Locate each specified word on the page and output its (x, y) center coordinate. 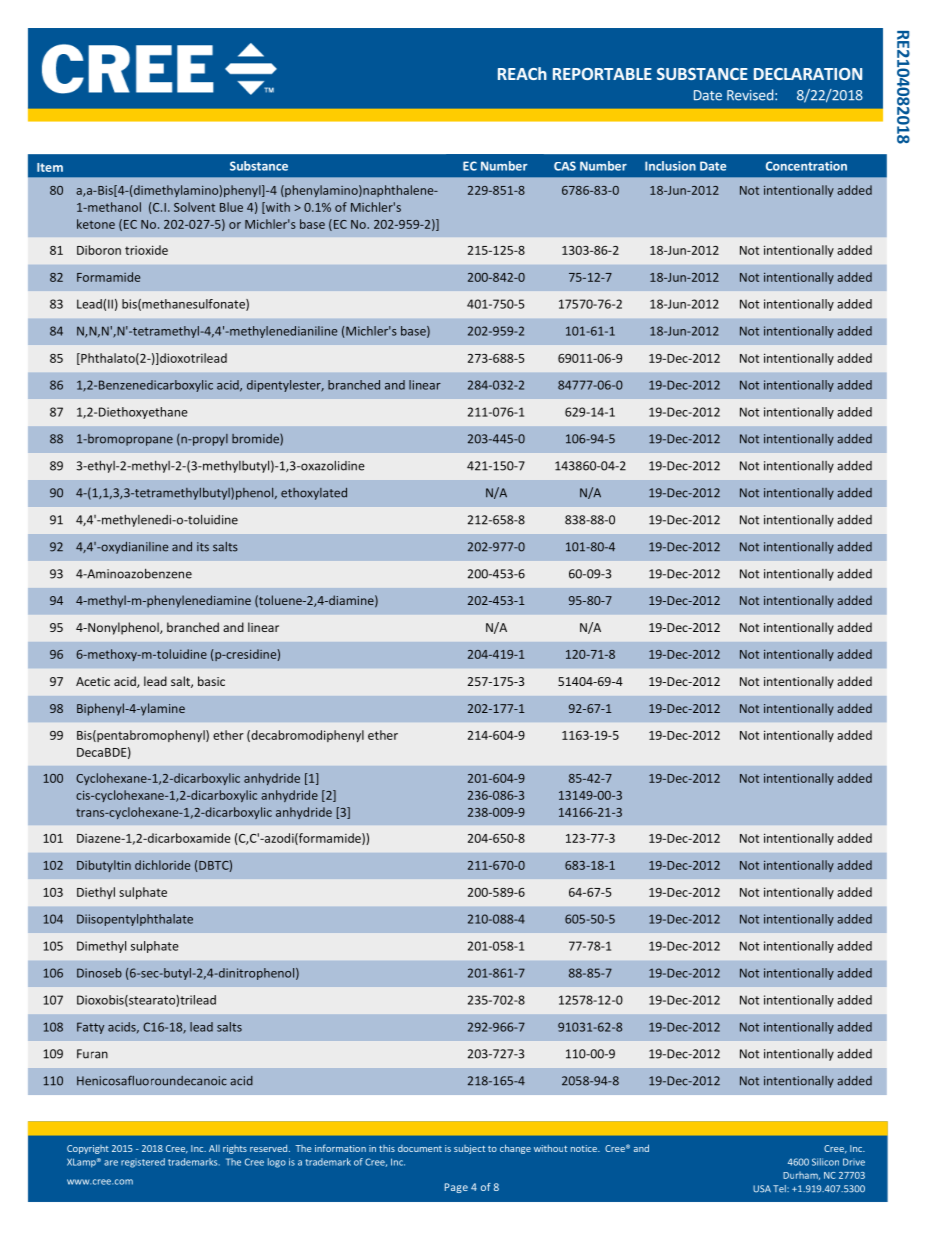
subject (469, 1149)
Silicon (825, 1162)
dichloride (162, 865)
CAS (565, 166)
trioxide (146, 250)
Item (50, 167)
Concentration (806, 166)
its (203, 547)
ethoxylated (314, 494)
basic (211, 681)
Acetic (93, 681)
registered (143, 1163)
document (420, 1148)
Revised (750, 95)
